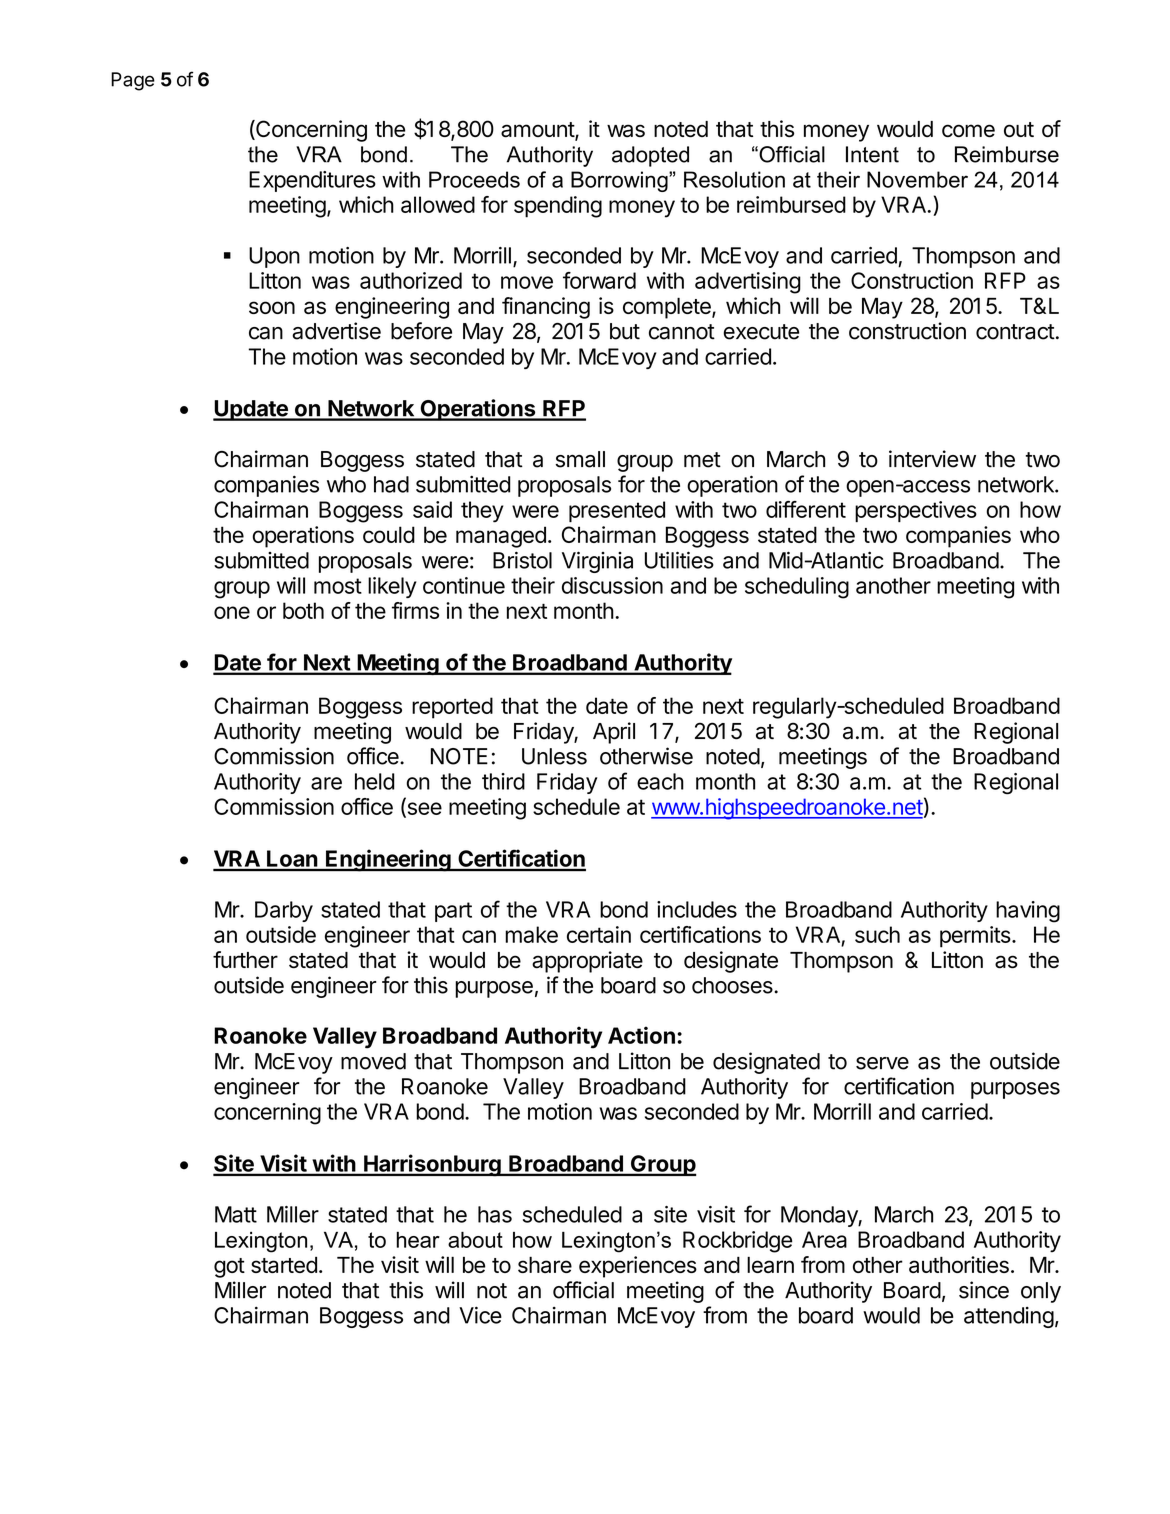 This page has width=1170, height=1514. I want to click on got, so click(229, 1268).
